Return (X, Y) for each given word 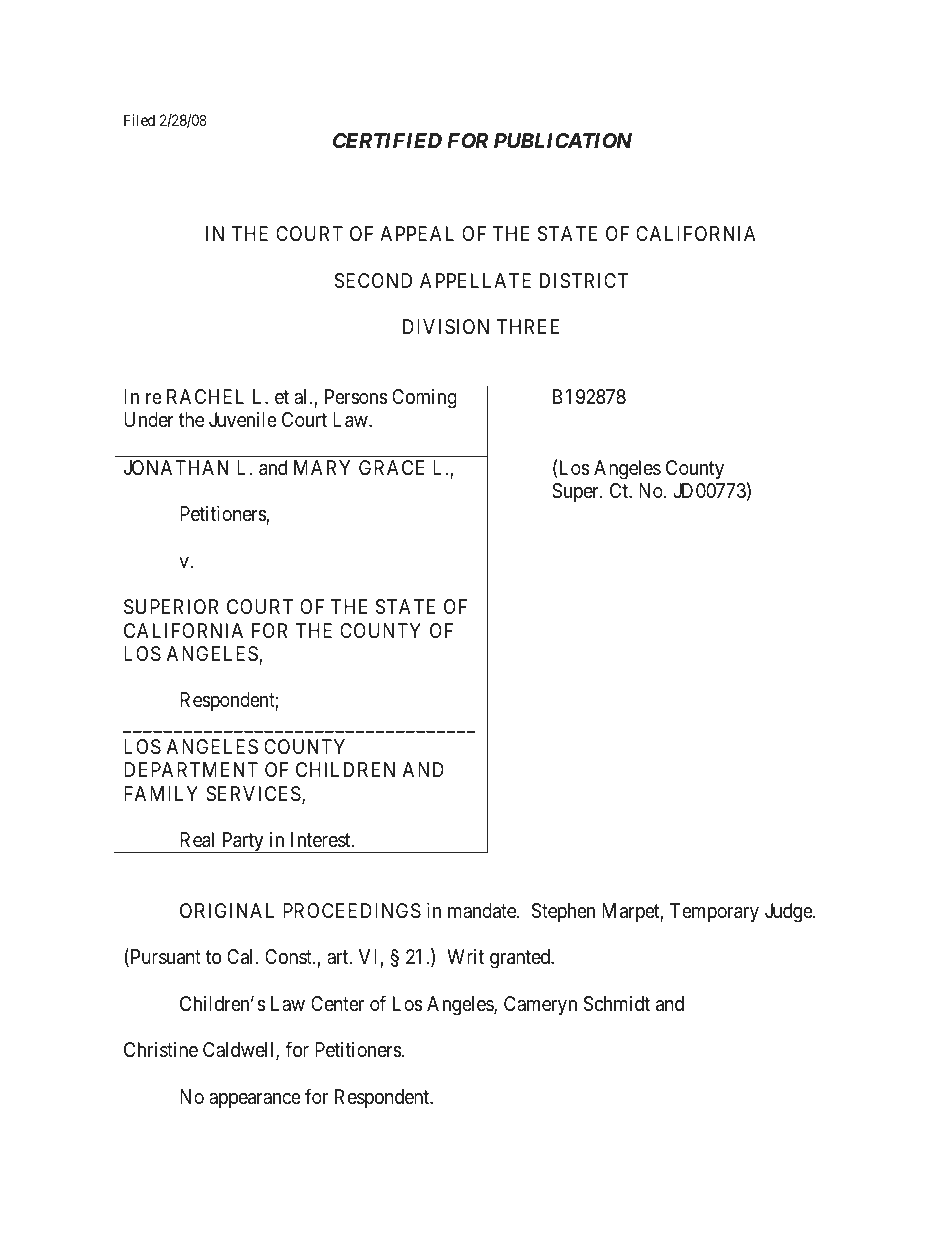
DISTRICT (584, 281)
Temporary (714, 912)
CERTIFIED (387, 140)
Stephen (563, 912)
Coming (424, 399)
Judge (789, 913)
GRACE (391, 467)
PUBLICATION (563, 140)
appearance (255, 1100)
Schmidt (617, 1004)
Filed (139, 120)
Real (197, 840)
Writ (465, 956)
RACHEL (205, 396)
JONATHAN (176, 467)
